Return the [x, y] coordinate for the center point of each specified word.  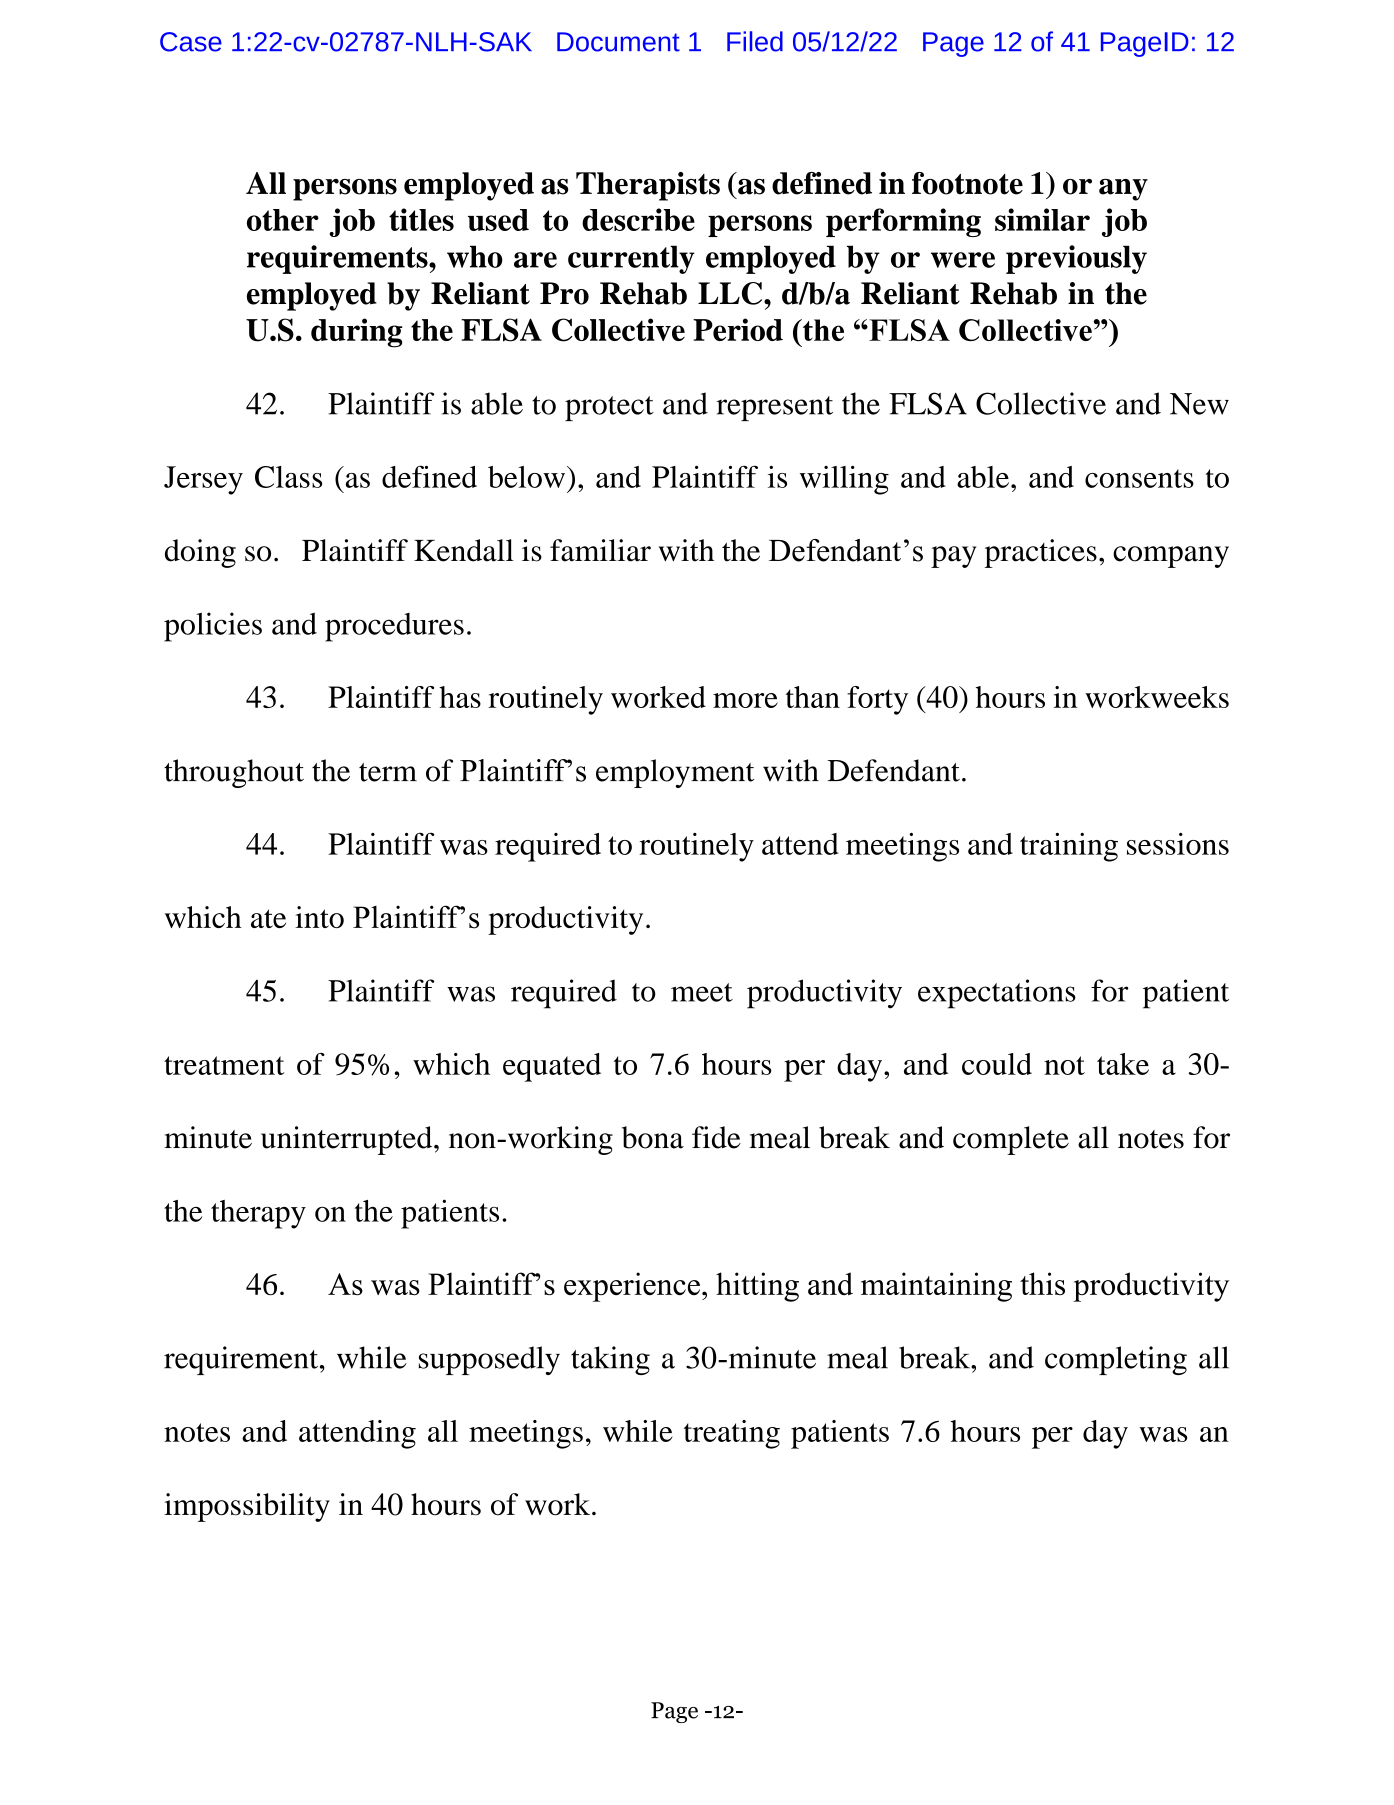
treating [732, 1434]
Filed [755, 41]
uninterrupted [348, 1140]
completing [1116, 1360]
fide [716, 1137]
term [388, 772]
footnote [967, 183]
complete [1011, 1140]
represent [774, 408]
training [1069, 847]
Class [288, 477]
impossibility [247, 1507]
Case [191, 42]
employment [675, 773]
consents [1139, 478]
